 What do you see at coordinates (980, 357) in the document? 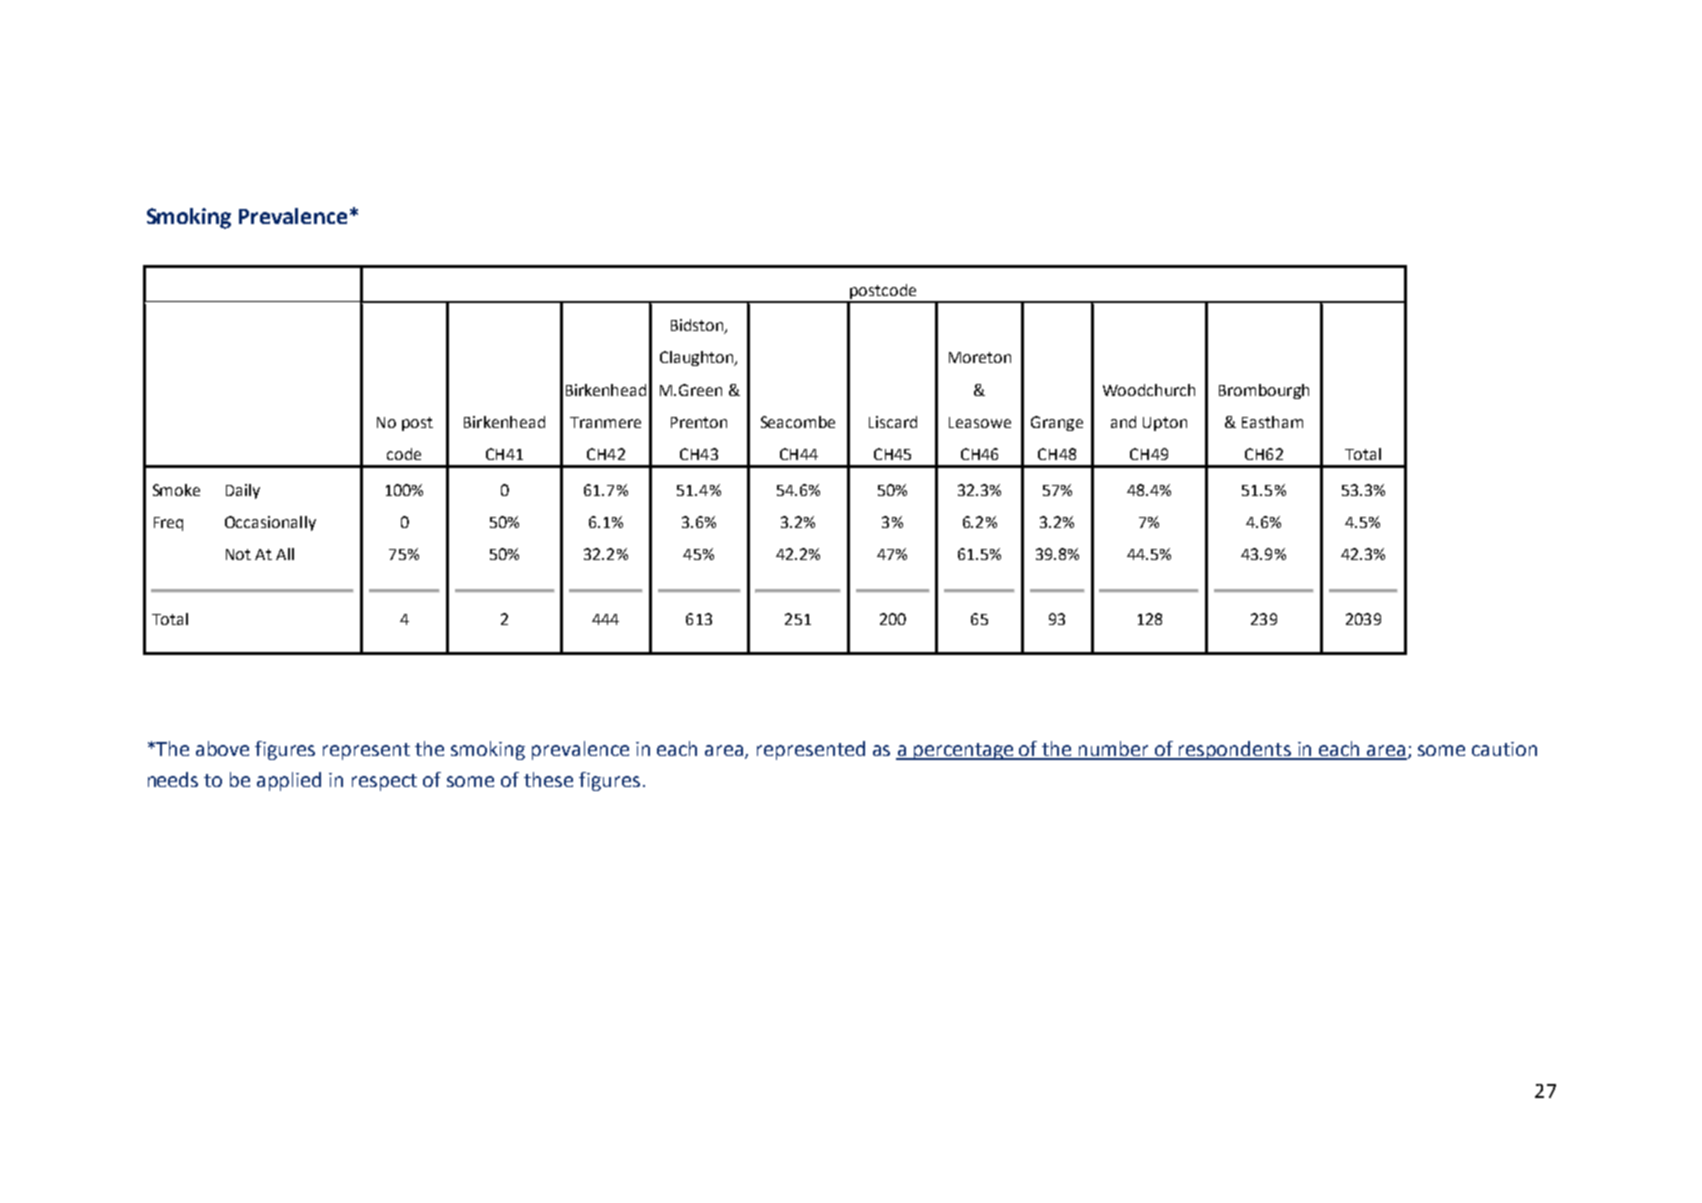
I see `Moreton` at bounding box center [980, 357].
